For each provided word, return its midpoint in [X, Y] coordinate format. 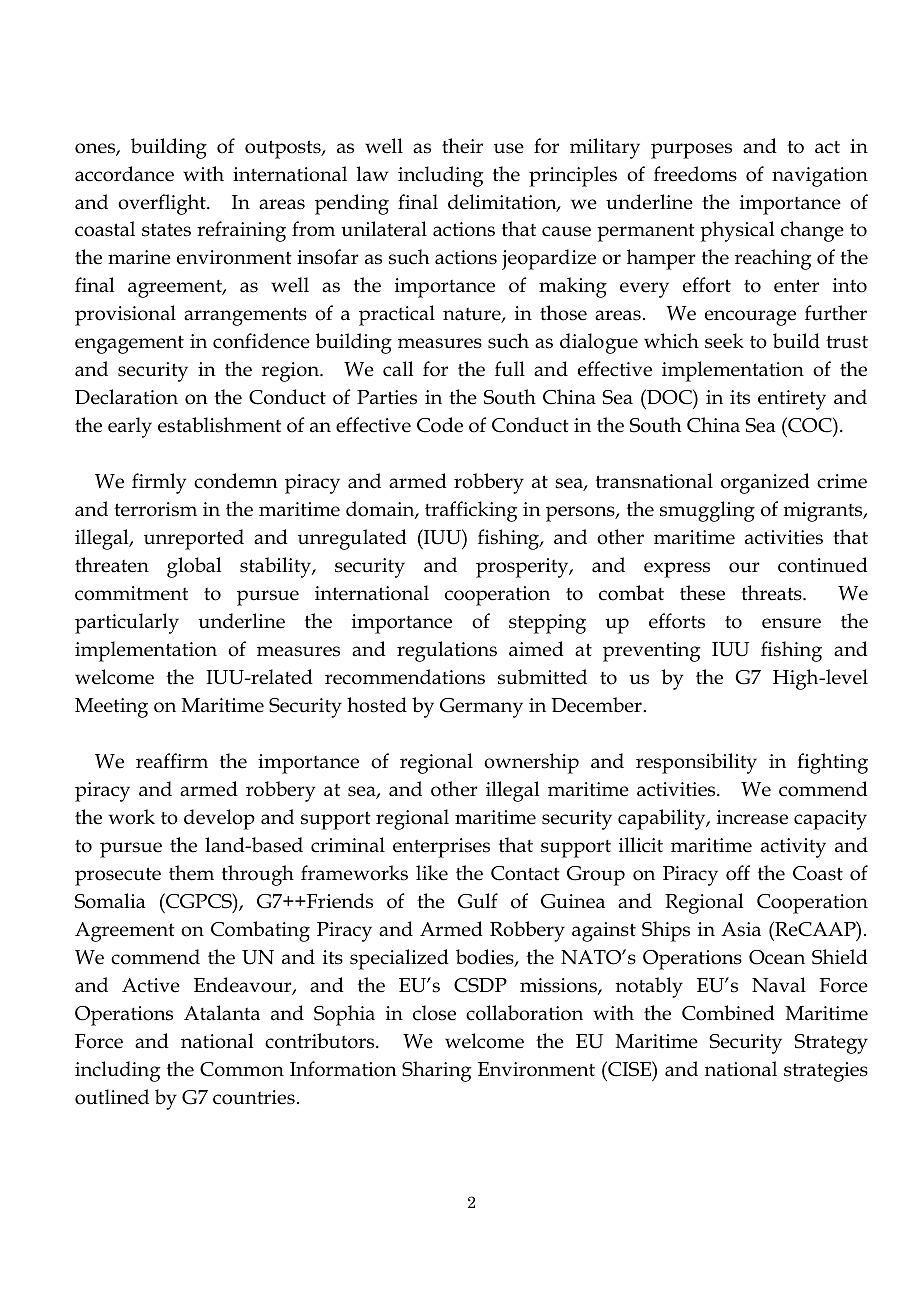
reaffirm [172, 761]
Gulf [478, 901]
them [191, 873]
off [738, 873]
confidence [261, 341]
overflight [163, 204]
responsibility [696, 763]
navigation [820, 177]
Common [242, 1069]
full [510, 369]
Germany [481, 708]
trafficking [471, 511]
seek [724, 341]
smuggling [707, 511]
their [462, 146]
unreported [194, 539]
